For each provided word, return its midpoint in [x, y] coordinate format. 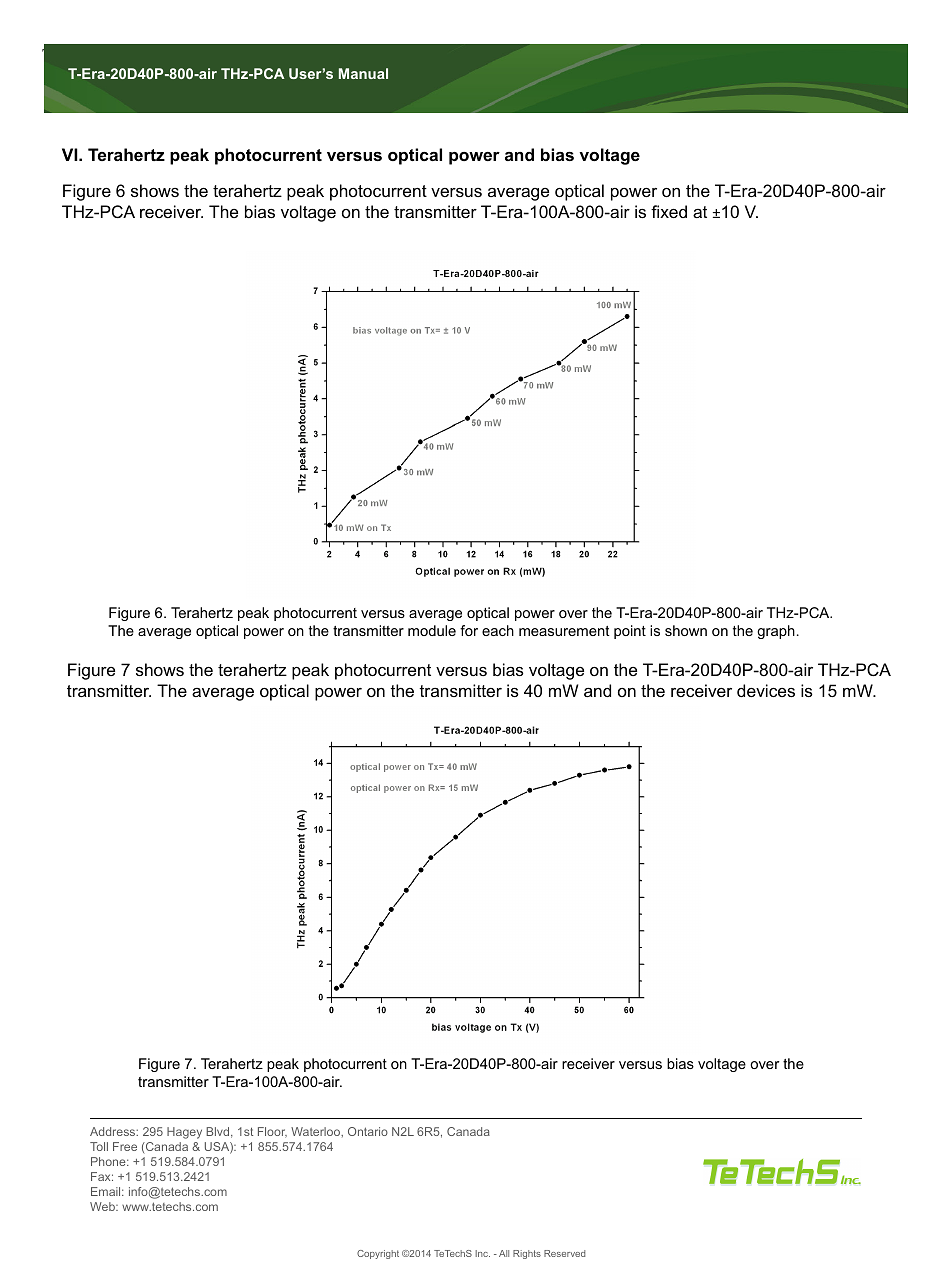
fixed [669, 211]
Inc [482, 1253]
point [630, 632]
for [469, 630]
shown [686, 630]
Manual [363, 73]
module [432, 630]
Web [103, 1206]
